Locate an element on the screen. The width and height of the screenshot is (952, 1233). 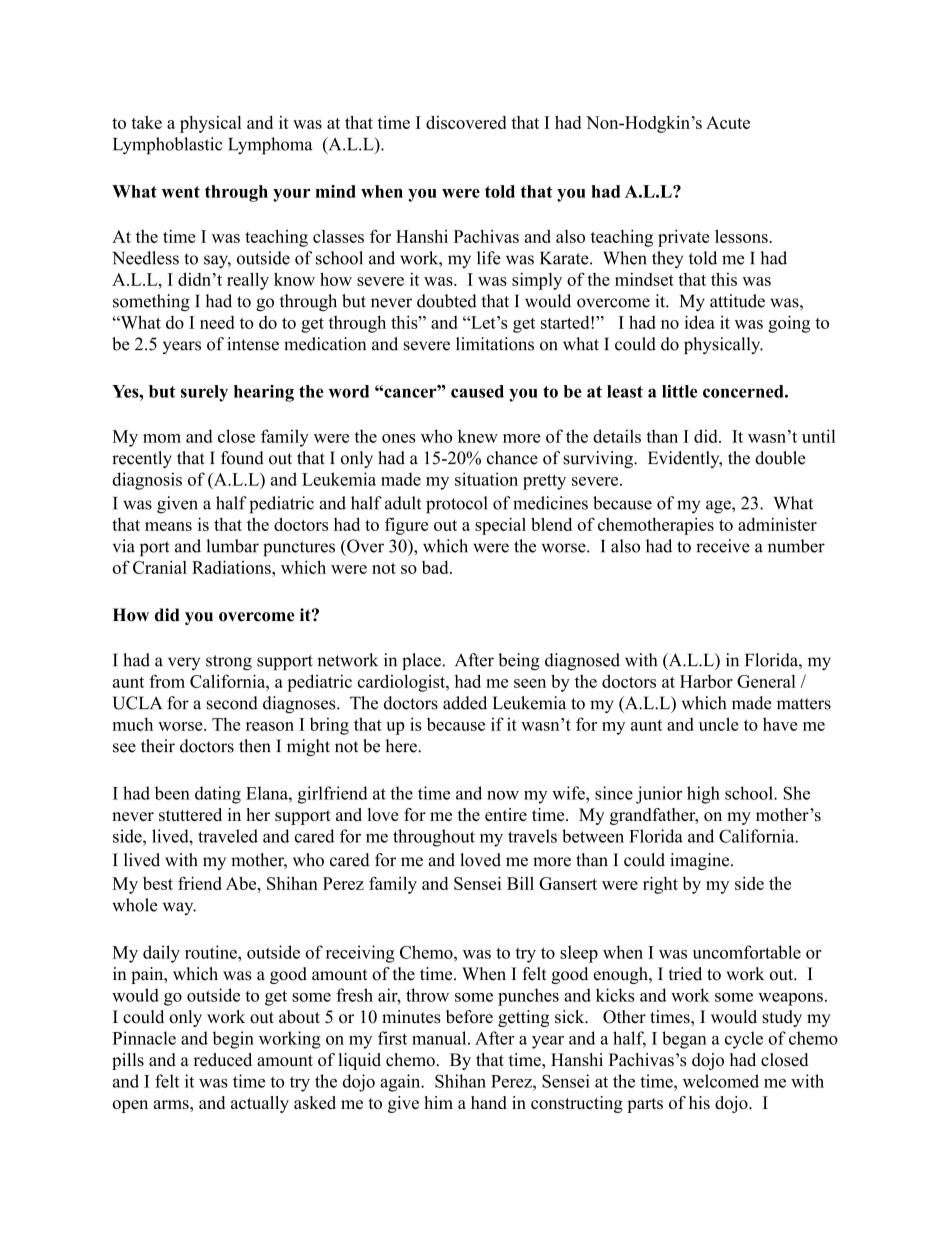
receive is located at coordinates (723, 546).
